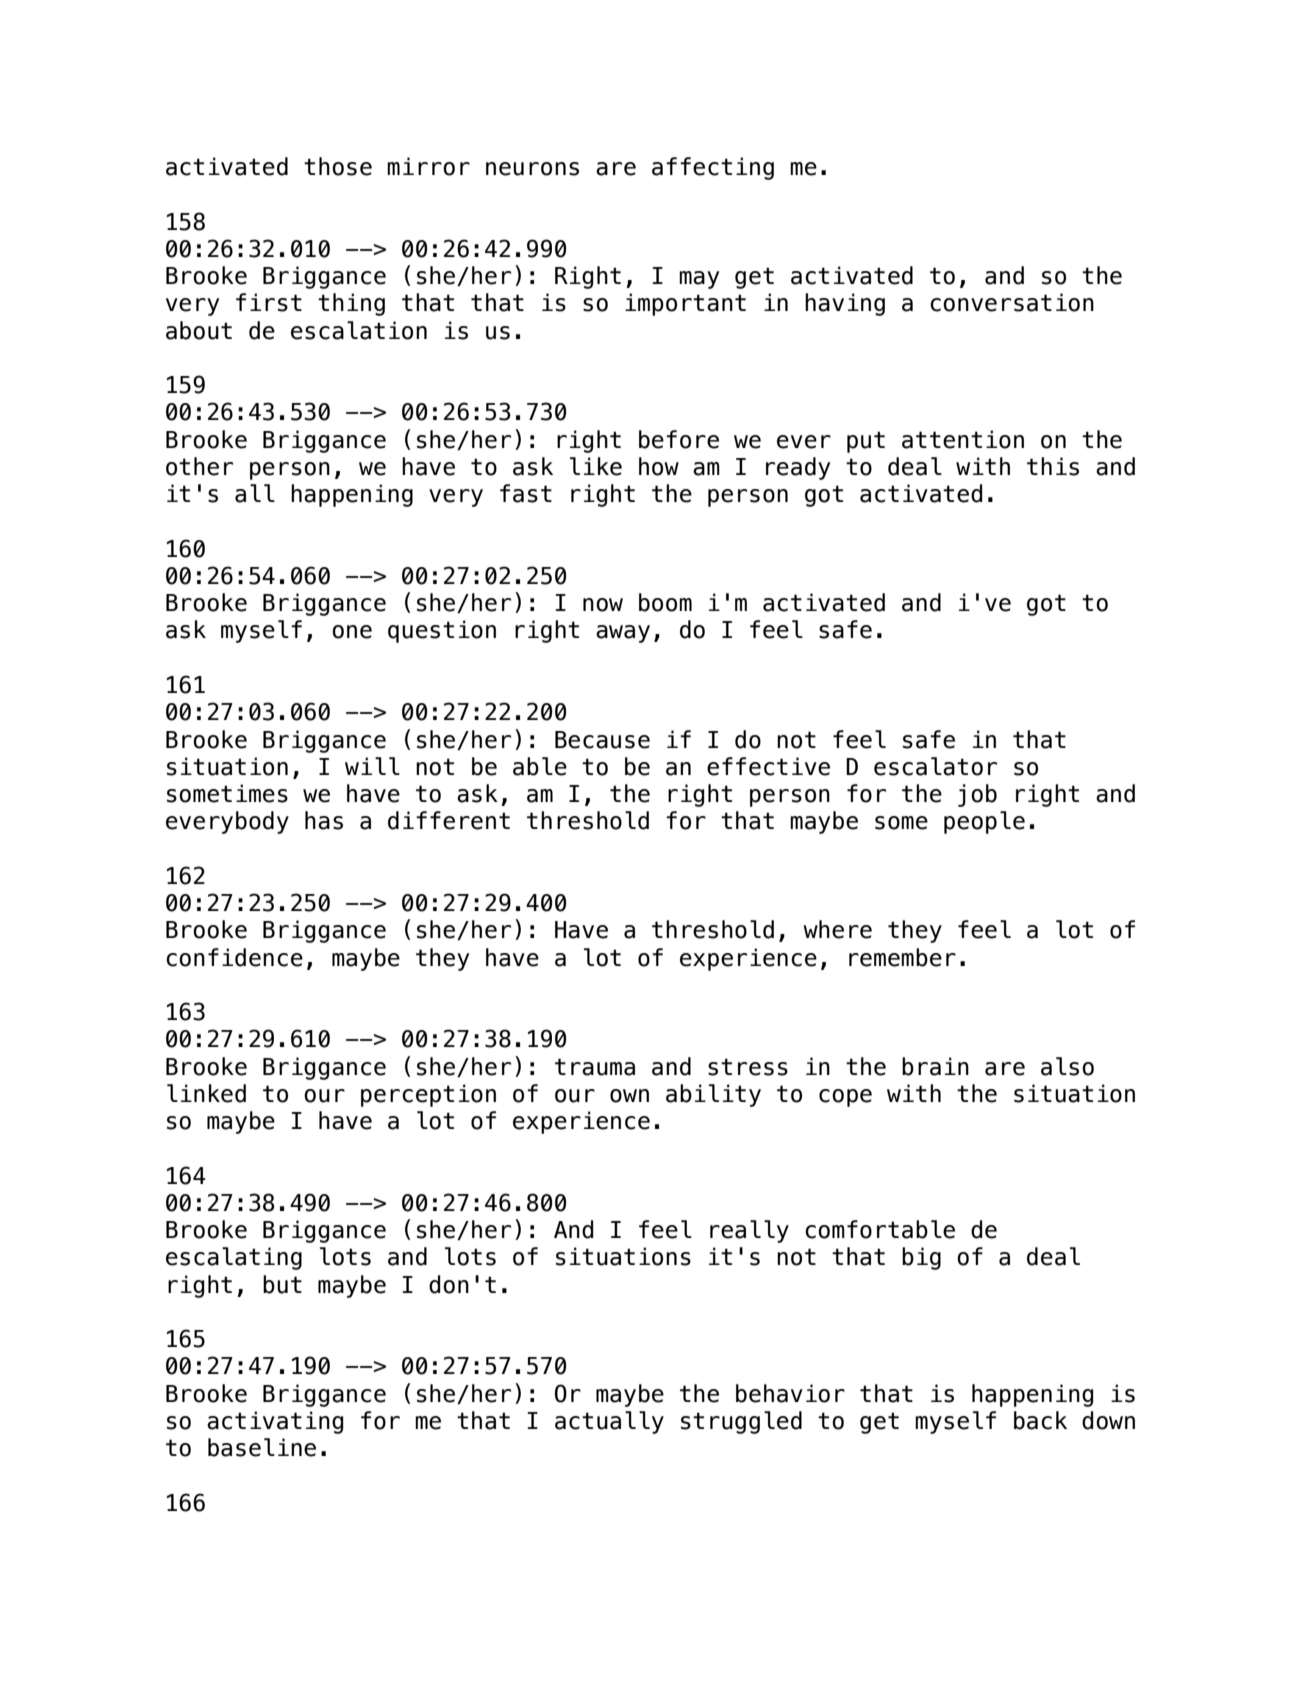 The height and width of the screenshot is (1696, 1311). I want to click on ability, so click(713, 1095).
